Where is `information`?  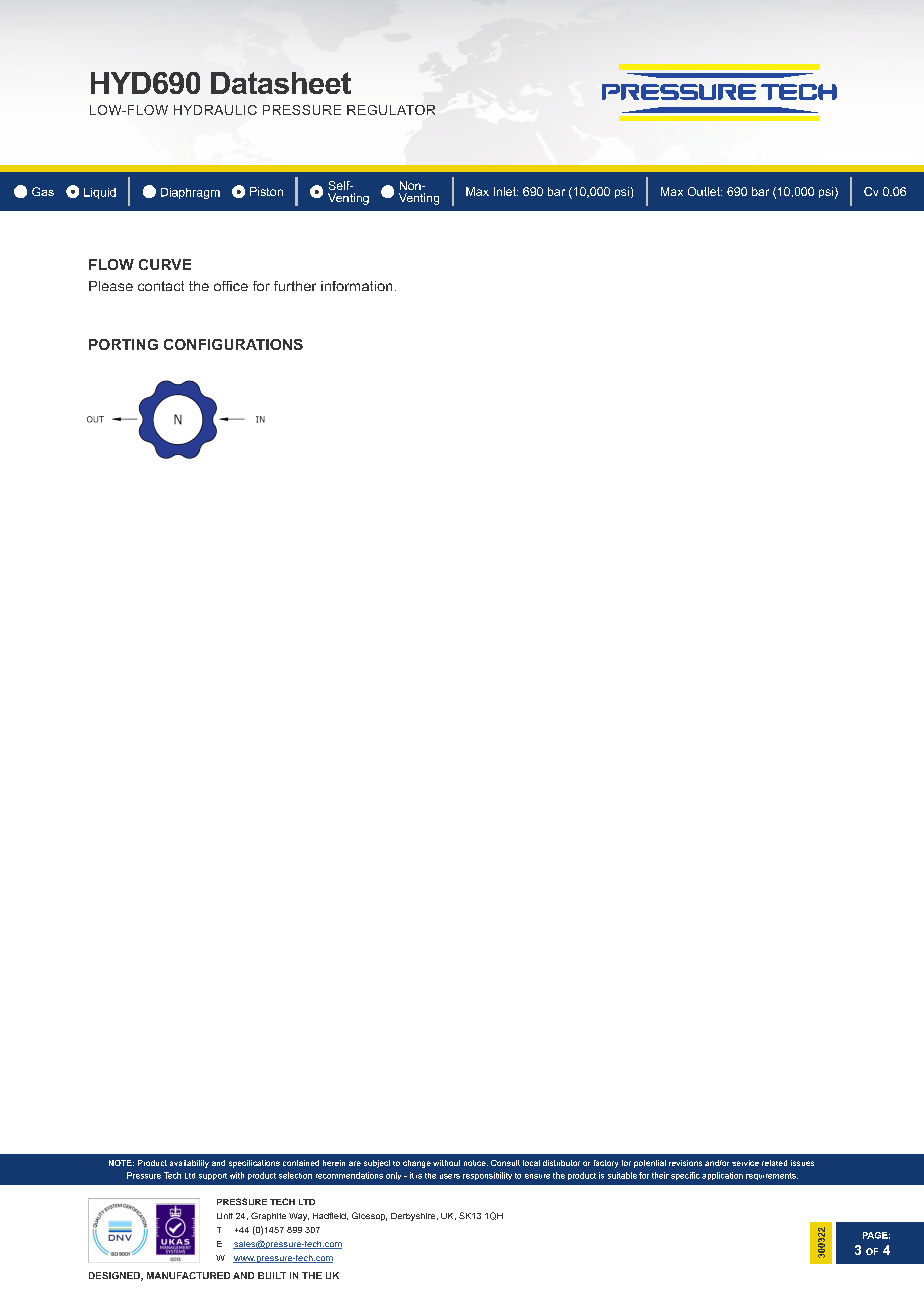
information is located at coordinates (356, 286).
